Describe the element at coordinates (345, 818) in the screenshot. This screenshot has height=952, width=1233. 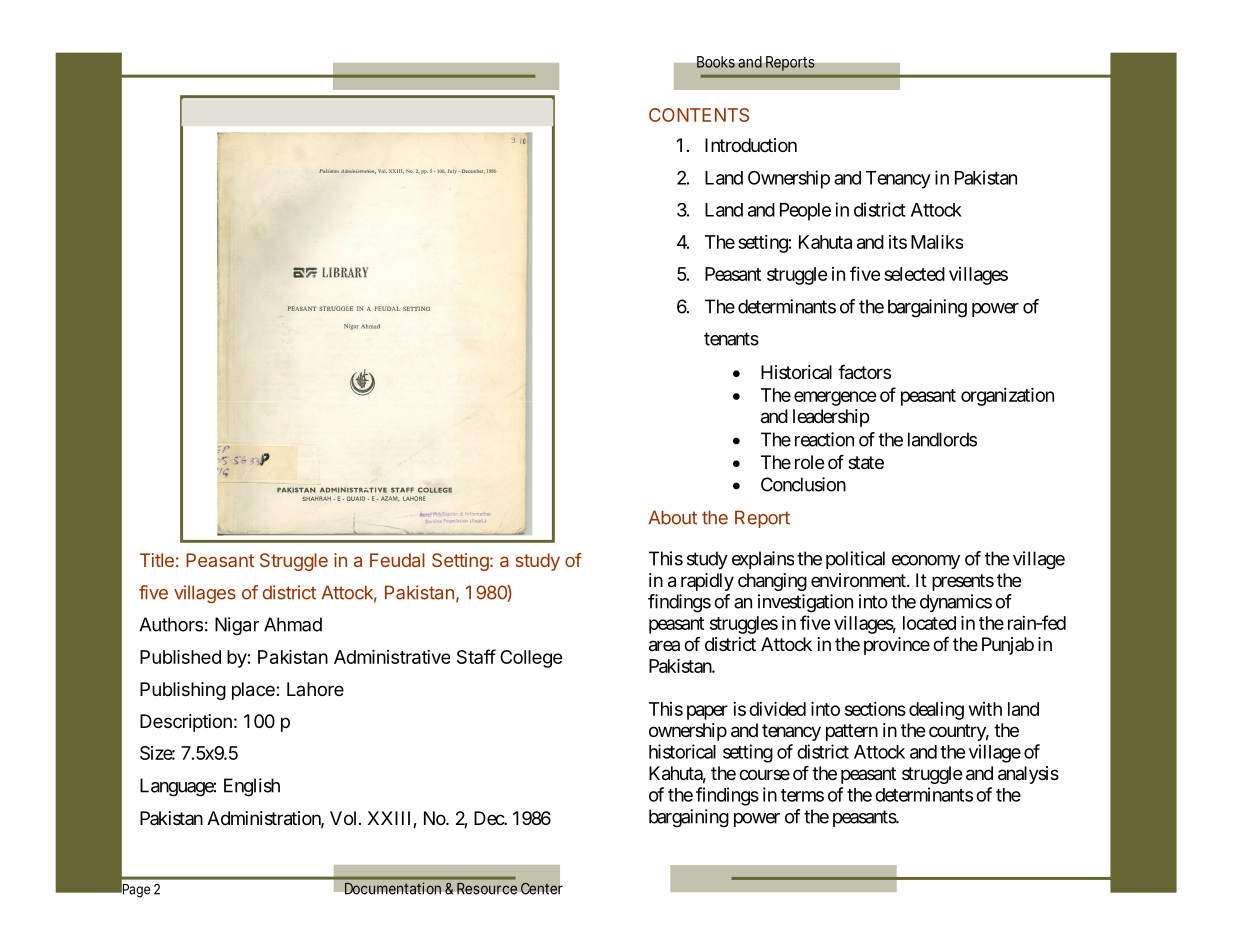
I see `Vol` at that location.
